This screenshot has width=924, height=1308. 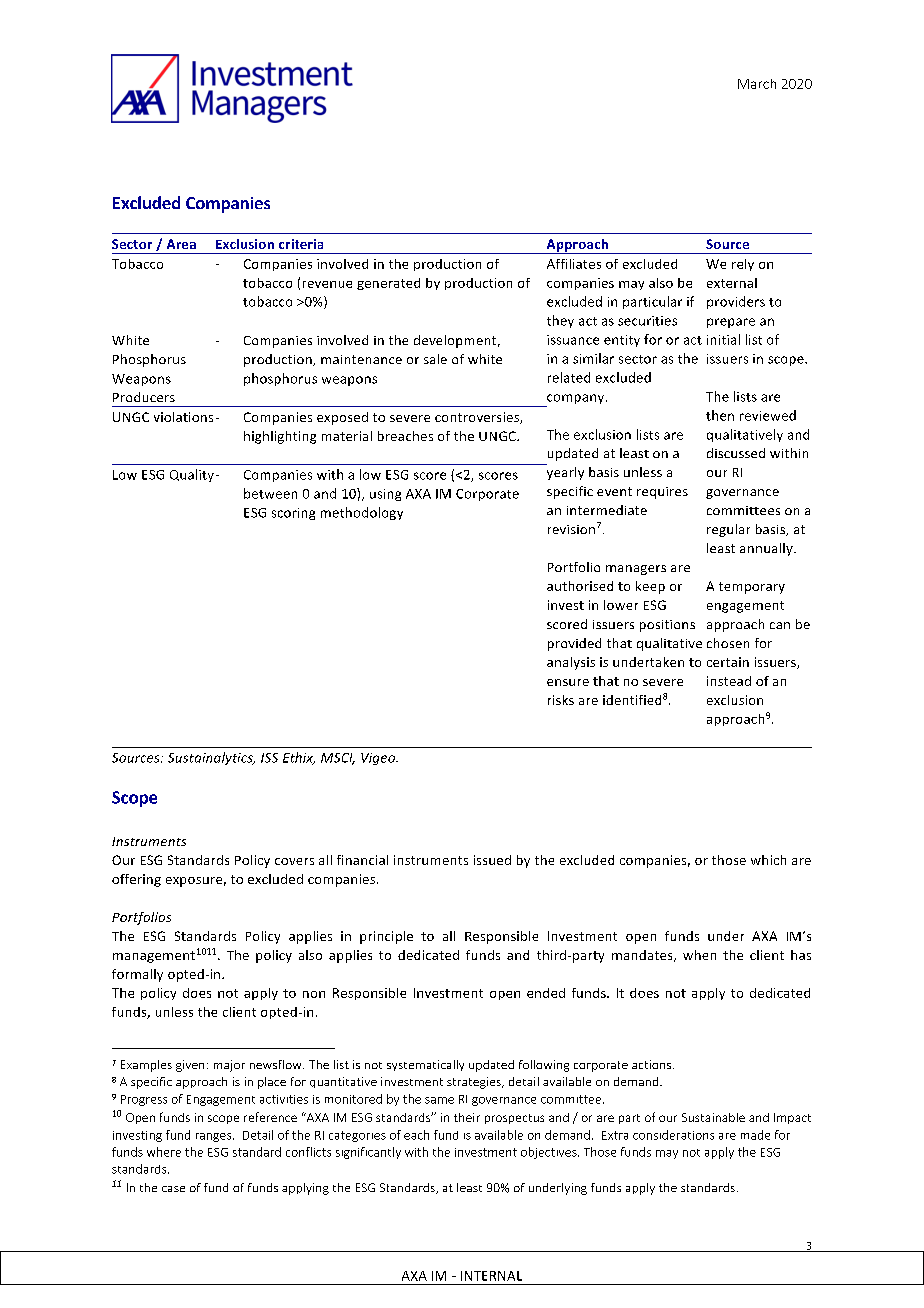 I want to click on Affiliates, so click(x=574, y=264).
